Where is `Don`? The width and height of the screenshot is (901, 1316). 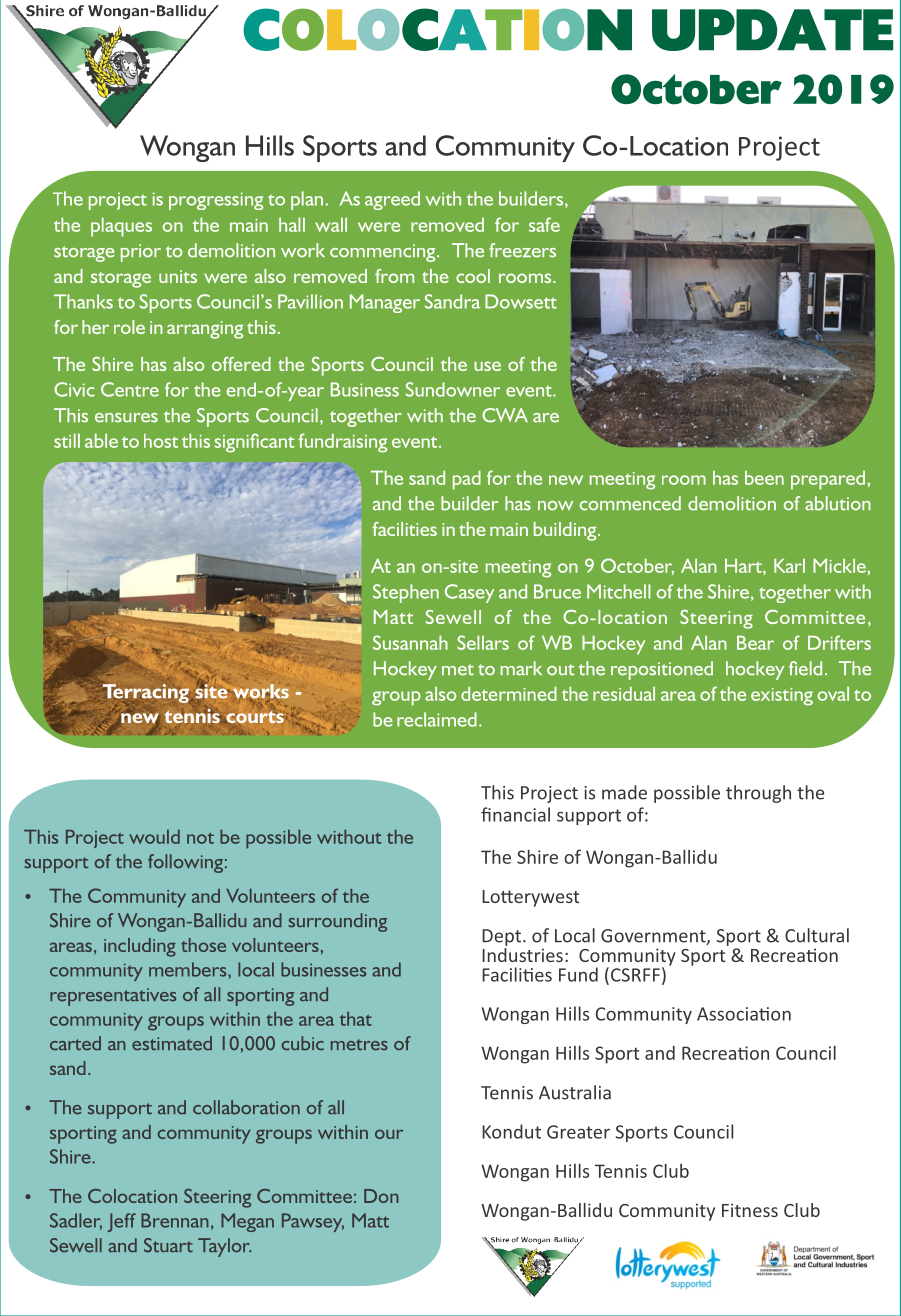
Don is located at coordinates (381, 1196).
